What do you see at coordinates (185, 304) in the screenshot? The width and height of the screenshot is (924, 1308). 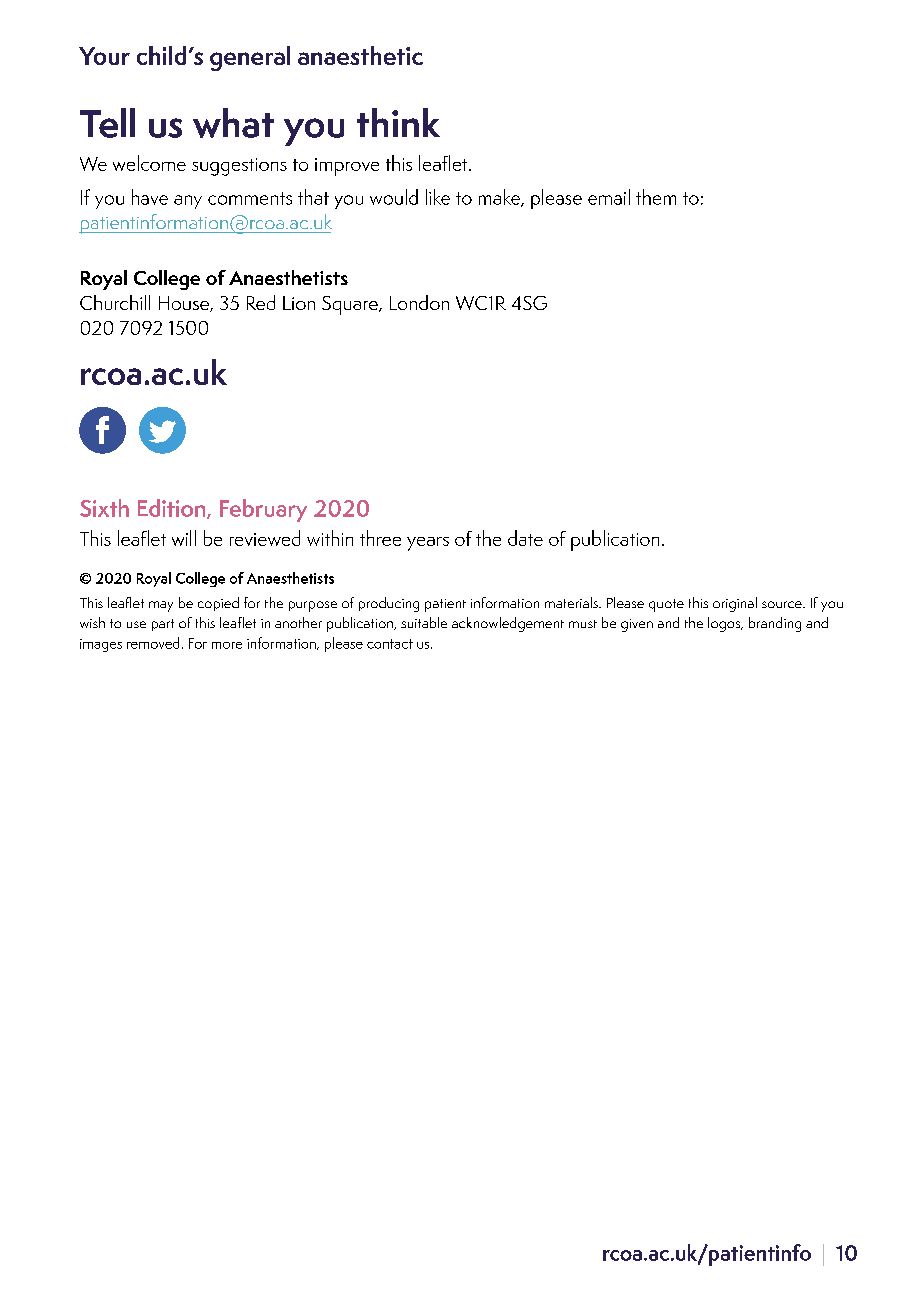 I see `House` at bounding box center [185, 304].
